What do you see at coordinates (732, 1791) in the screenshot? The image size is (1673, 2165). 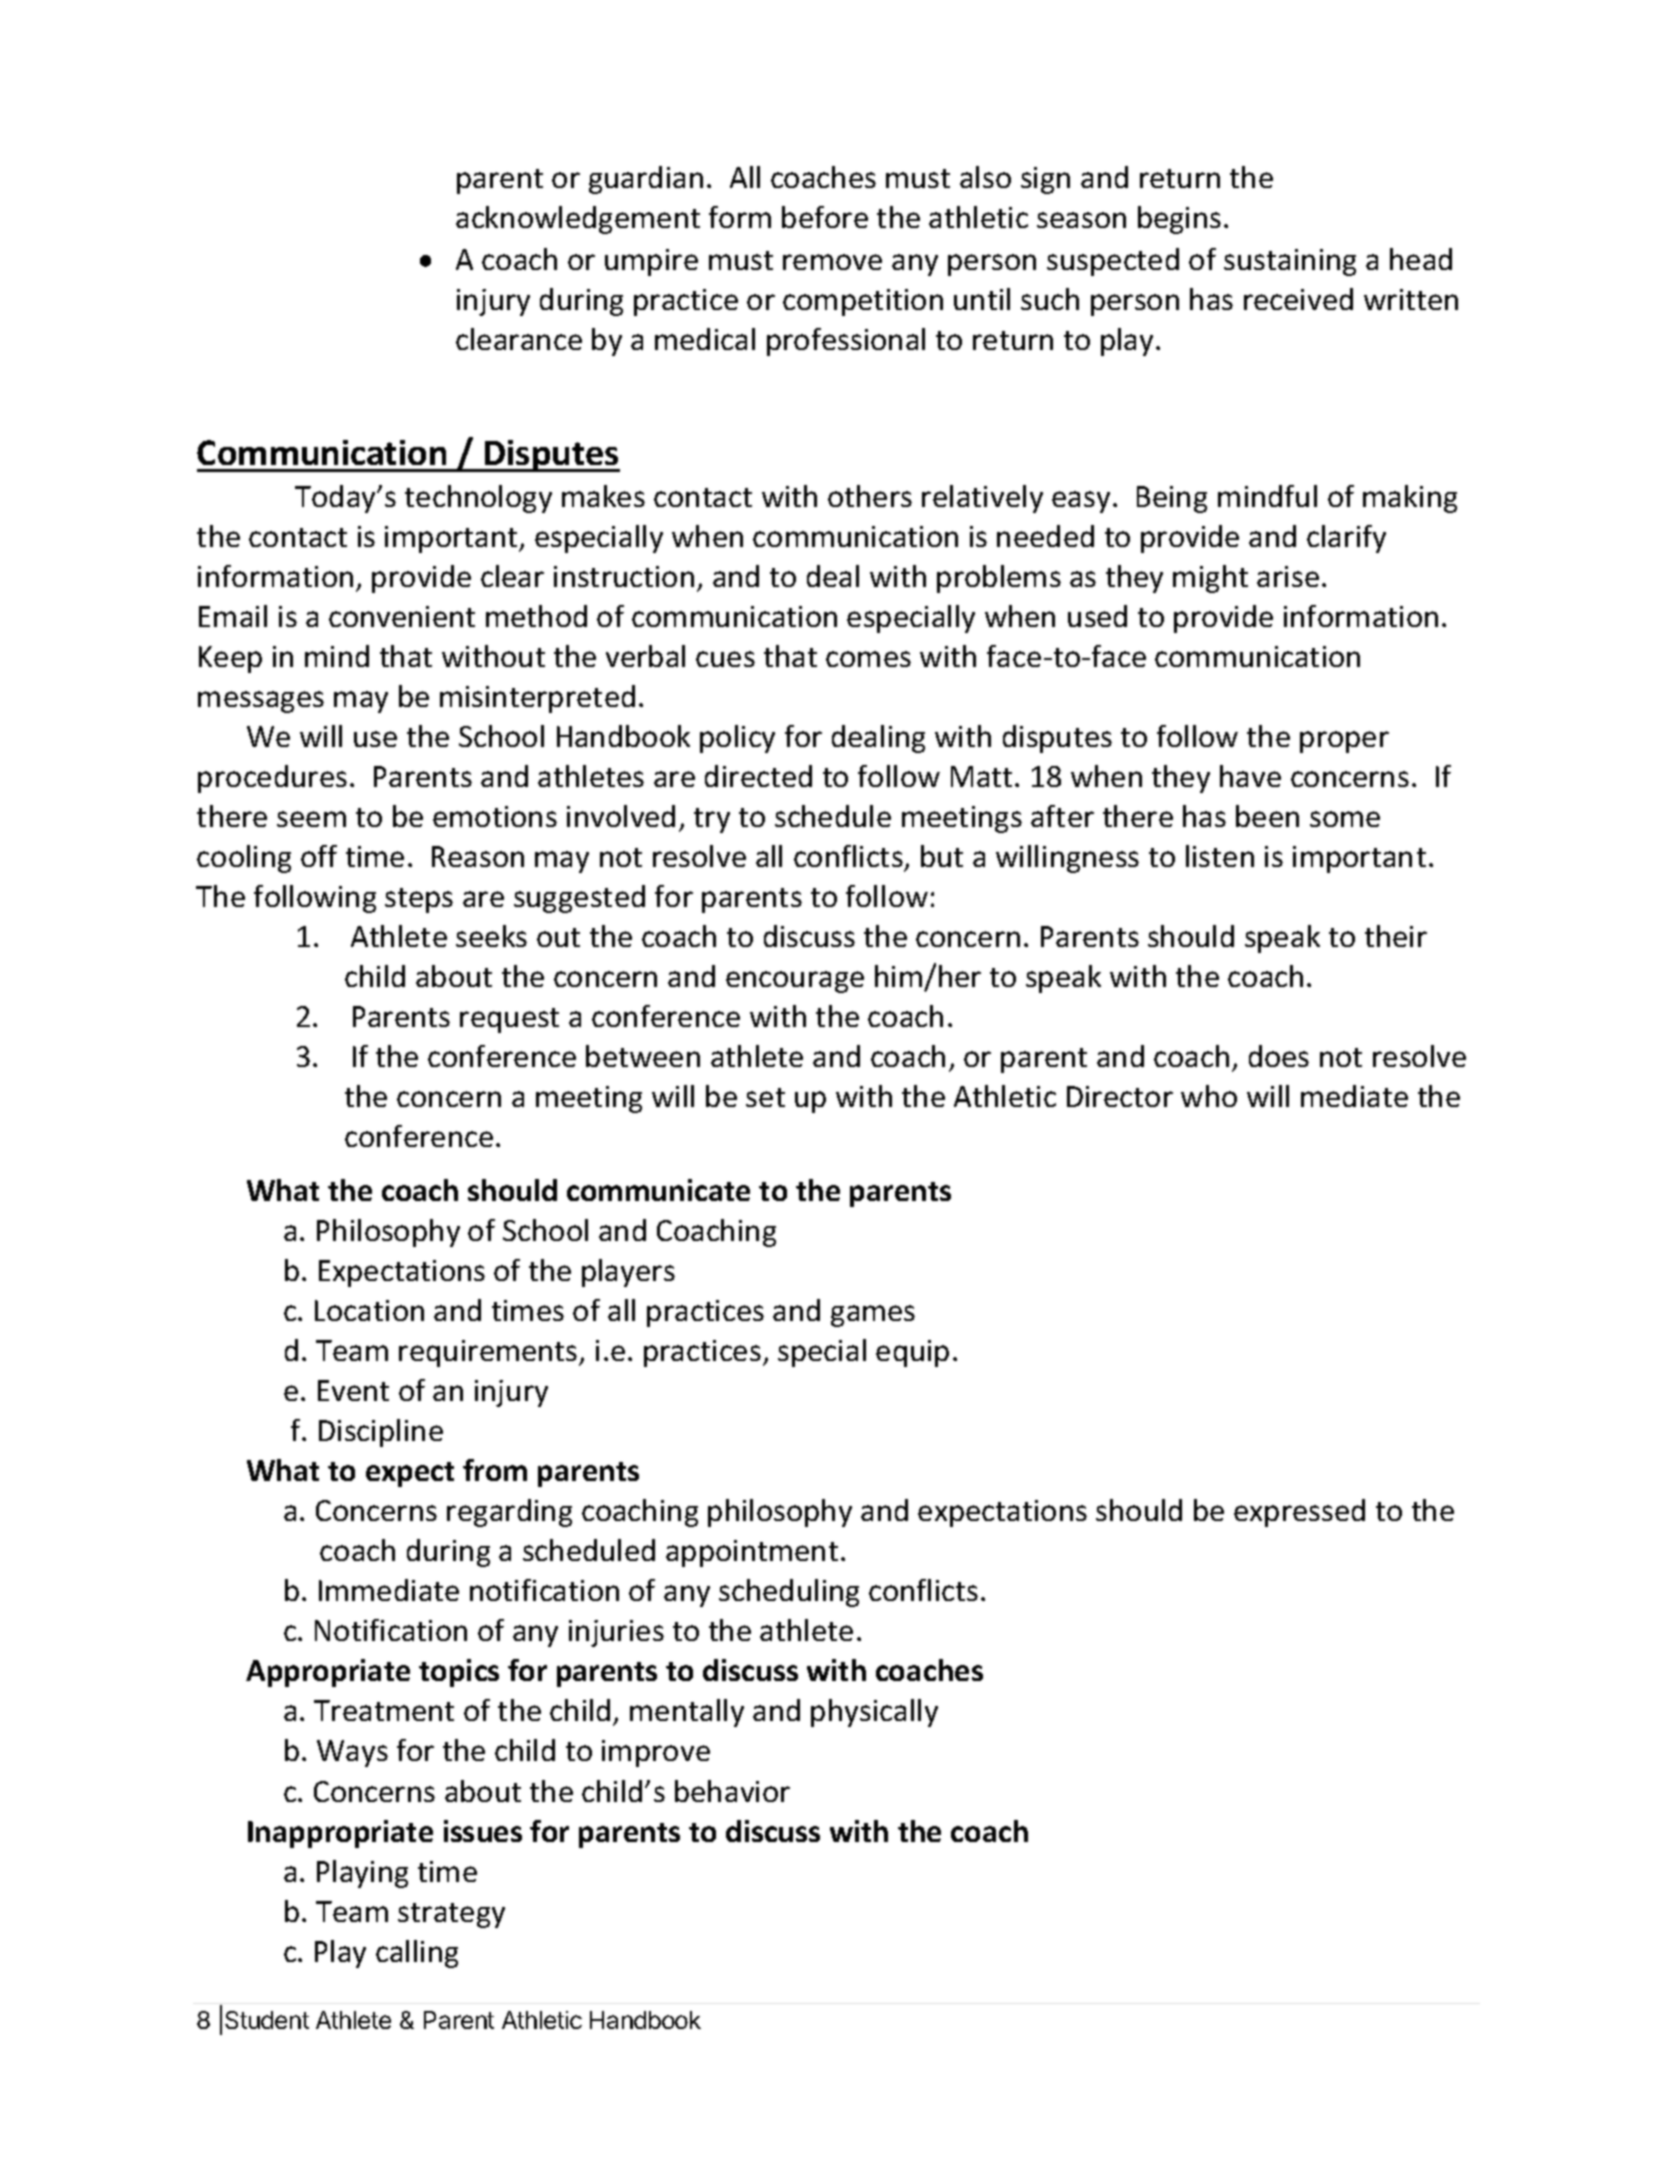 I see `behavior` at bounding box center [732, 1791].
